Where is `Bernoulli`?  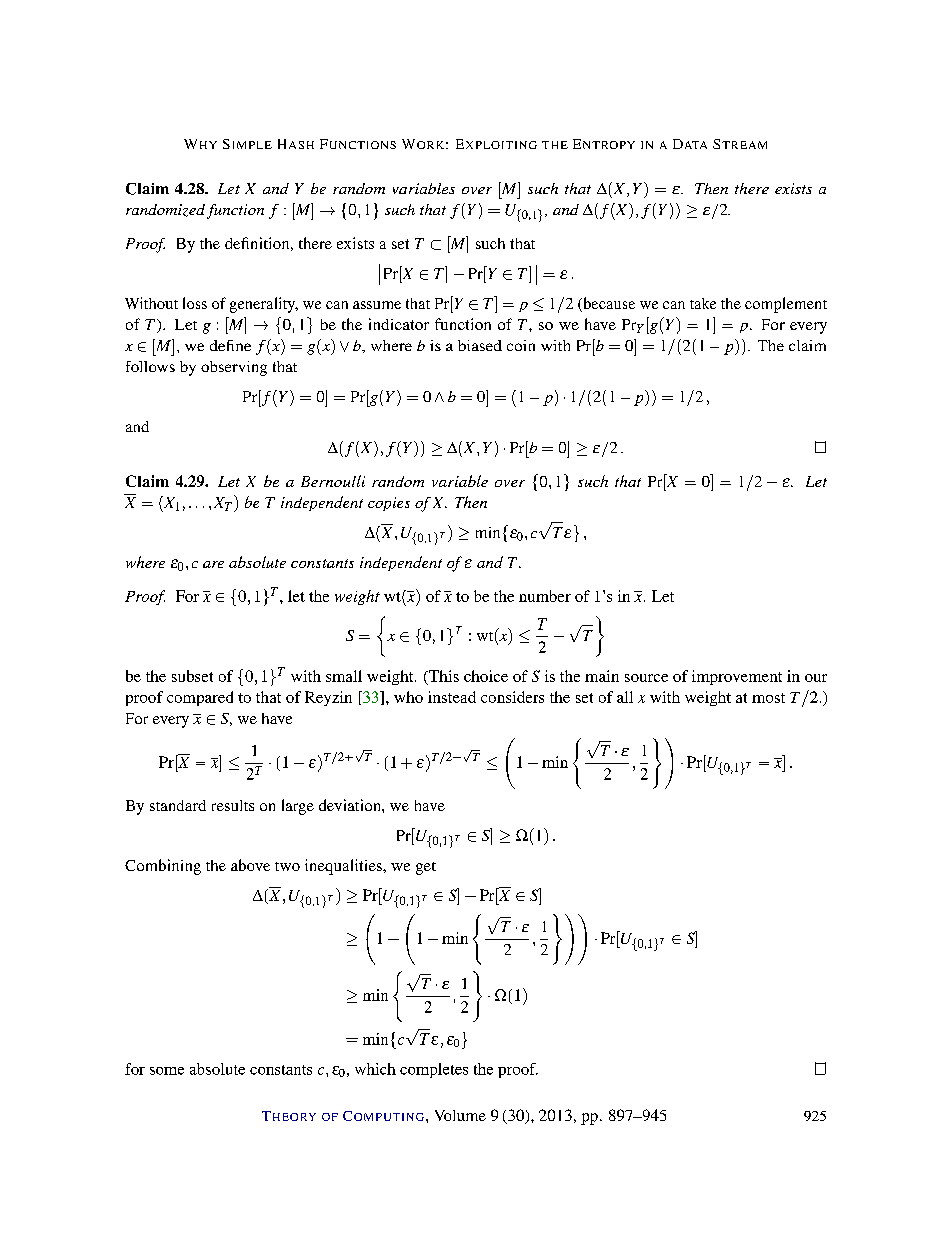 Bernoulli is located at coordinates (333, 481).
